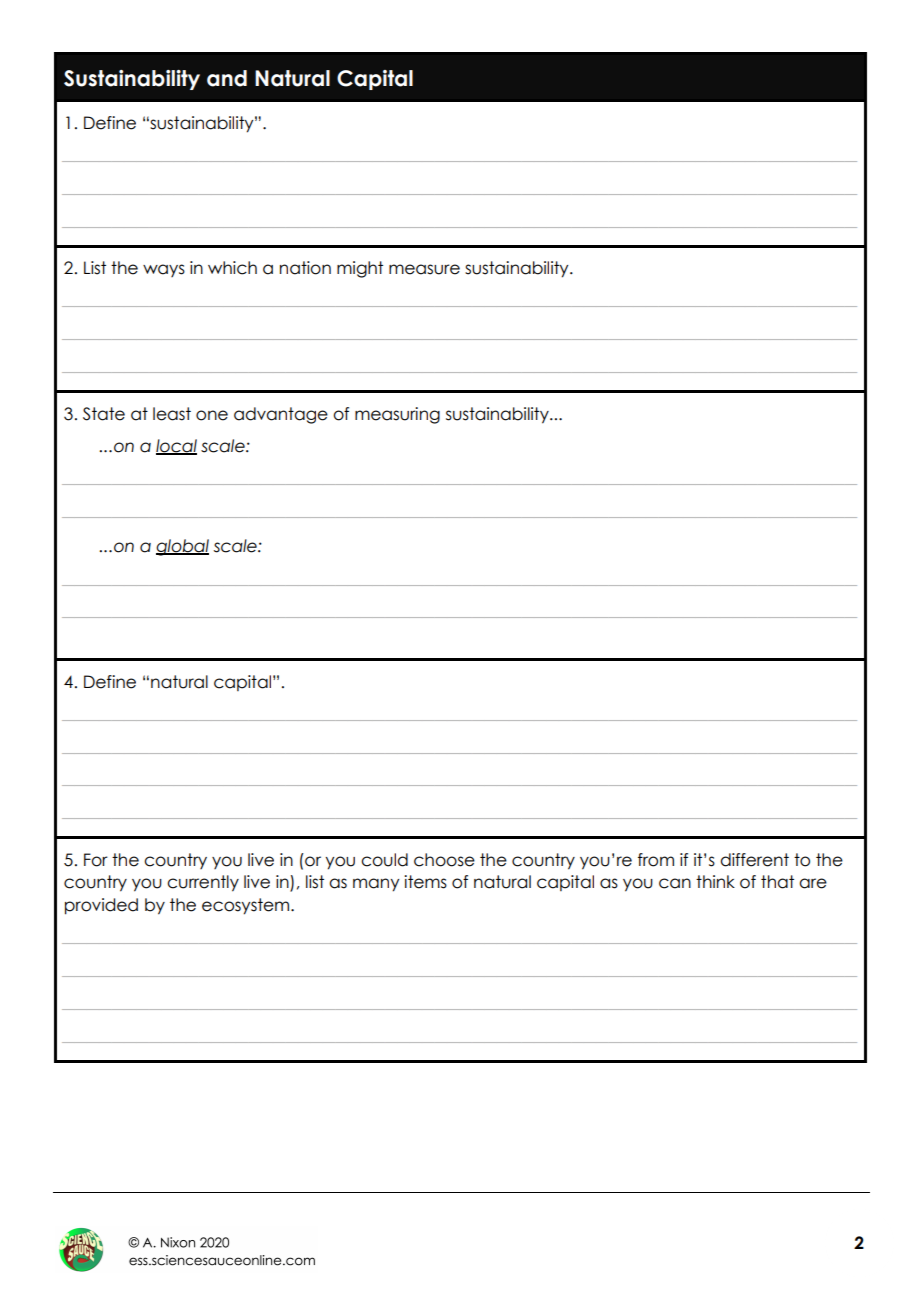 The width and height of the image is (924, 1308). I want to click on different, so click(754, 860).
